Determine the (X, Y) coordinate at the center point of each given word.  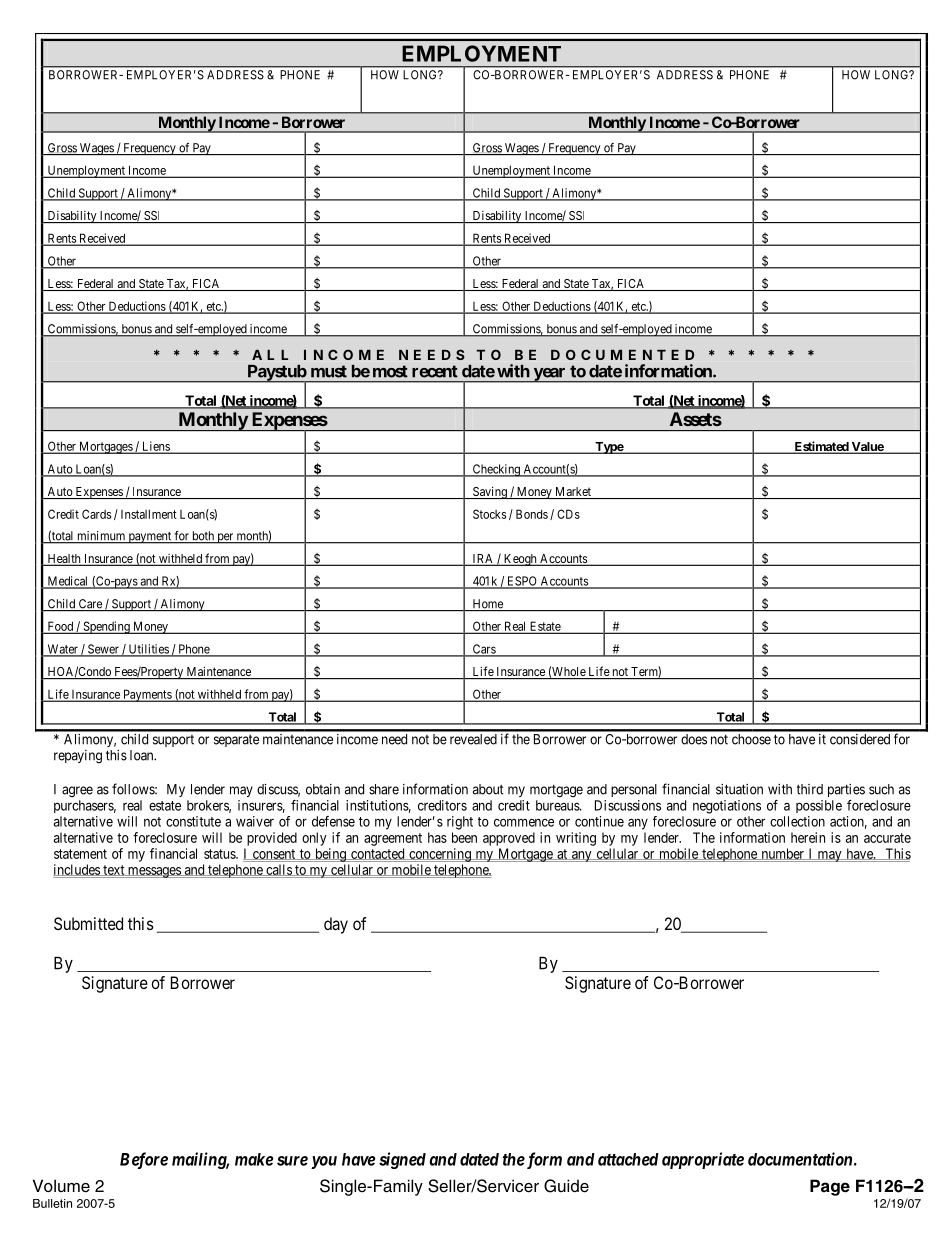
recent (435, 371)
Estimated (821, 447)
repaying (78, 757)
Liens (156, 447)
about (488, 789)
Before (144, 1160)
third (810, 789)
